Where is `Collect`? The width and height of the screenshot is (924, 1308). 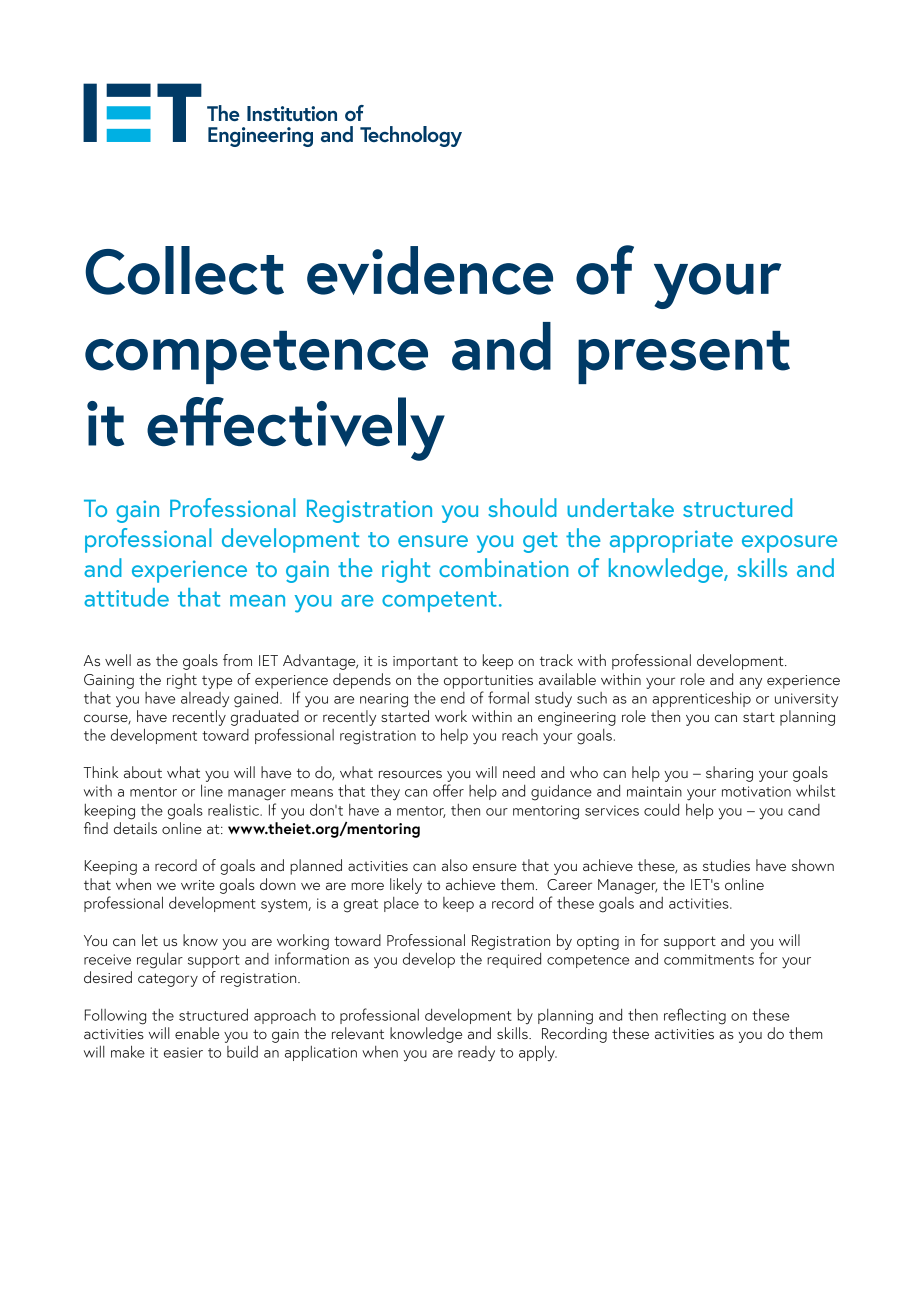 Collect is located at coordinates (184, 270).
